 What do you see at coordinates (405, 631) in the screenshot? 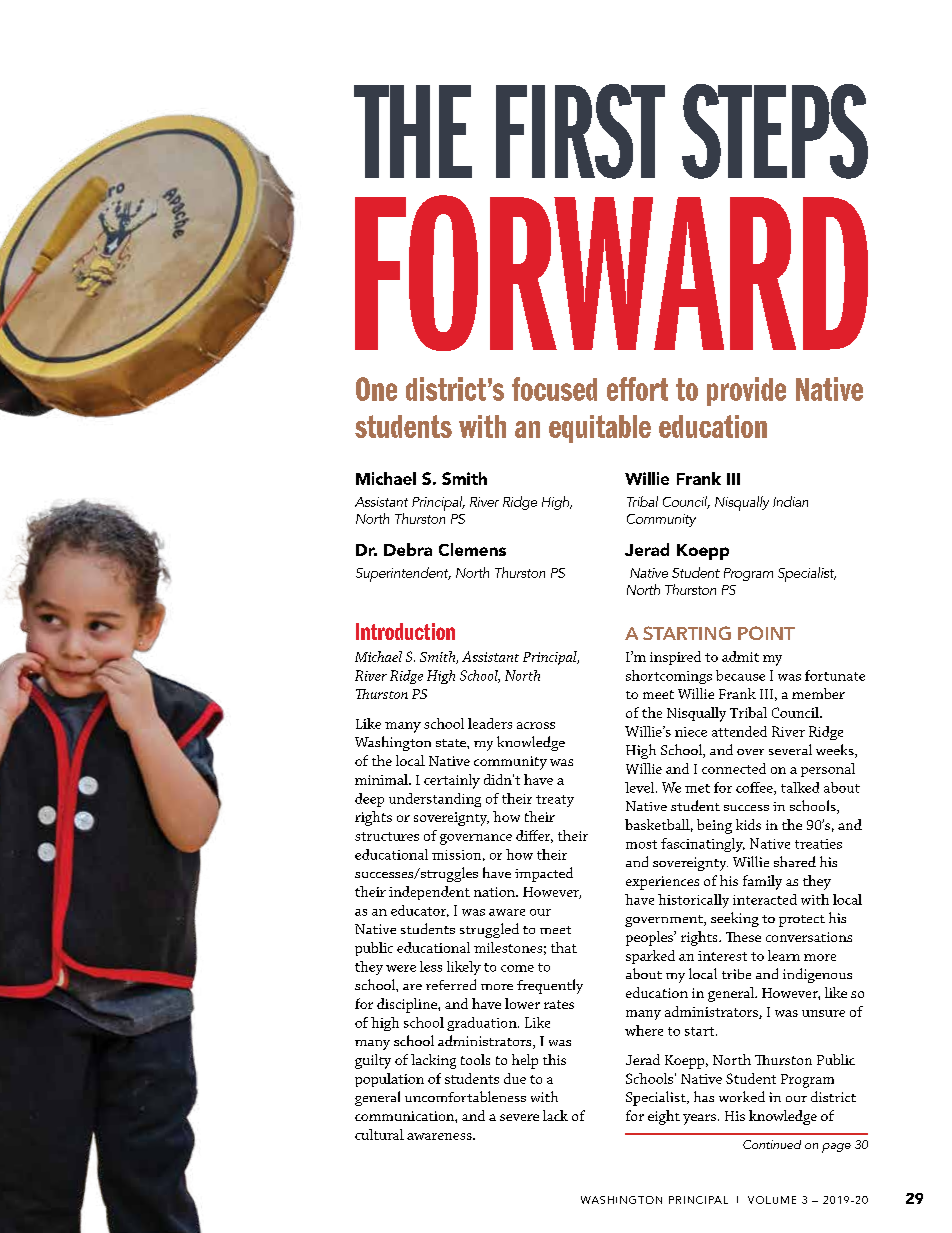
I see `Introduction` at bounding box center [405, 631].
